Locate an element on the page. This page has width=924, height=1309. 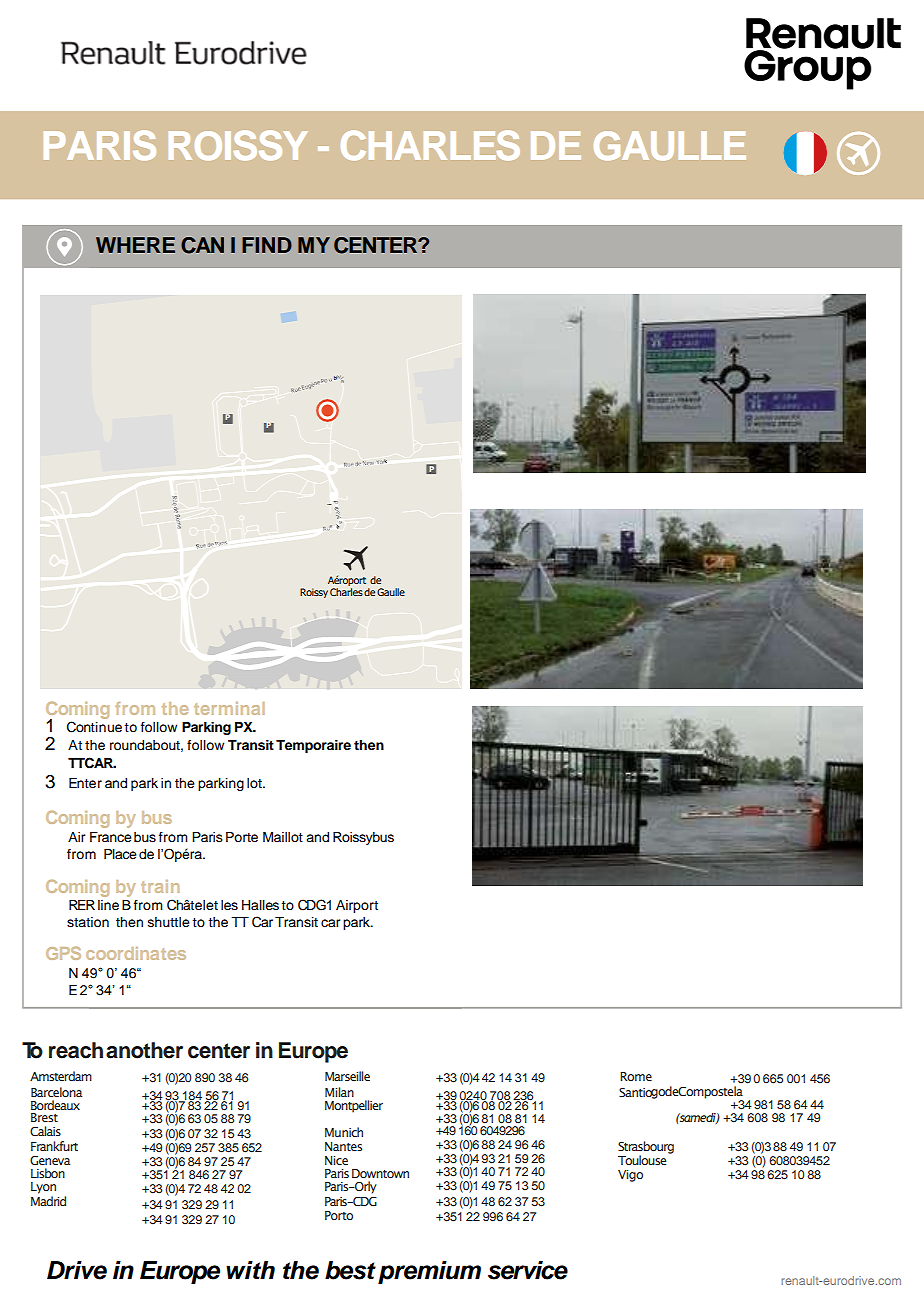
station is located at coordinates (88, 922).
